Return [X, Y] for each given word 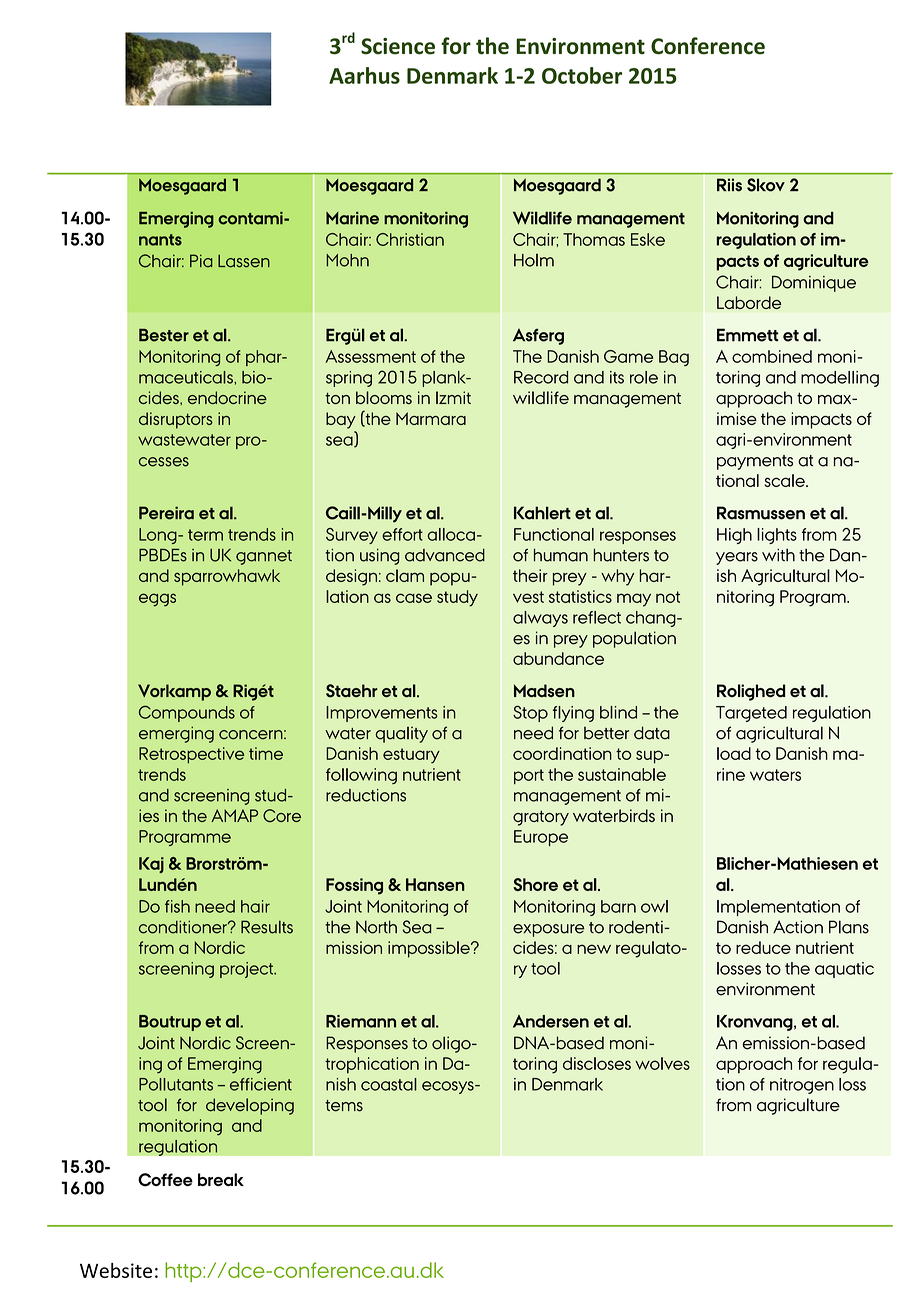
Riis [729, 185]
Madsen [544, 690]
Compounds [187, 713]
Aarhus [364, 75]
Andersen [551, 1021]
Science [398, 46]
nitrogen [802, 1086]
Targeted [751, 714]
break [221, 1179]
